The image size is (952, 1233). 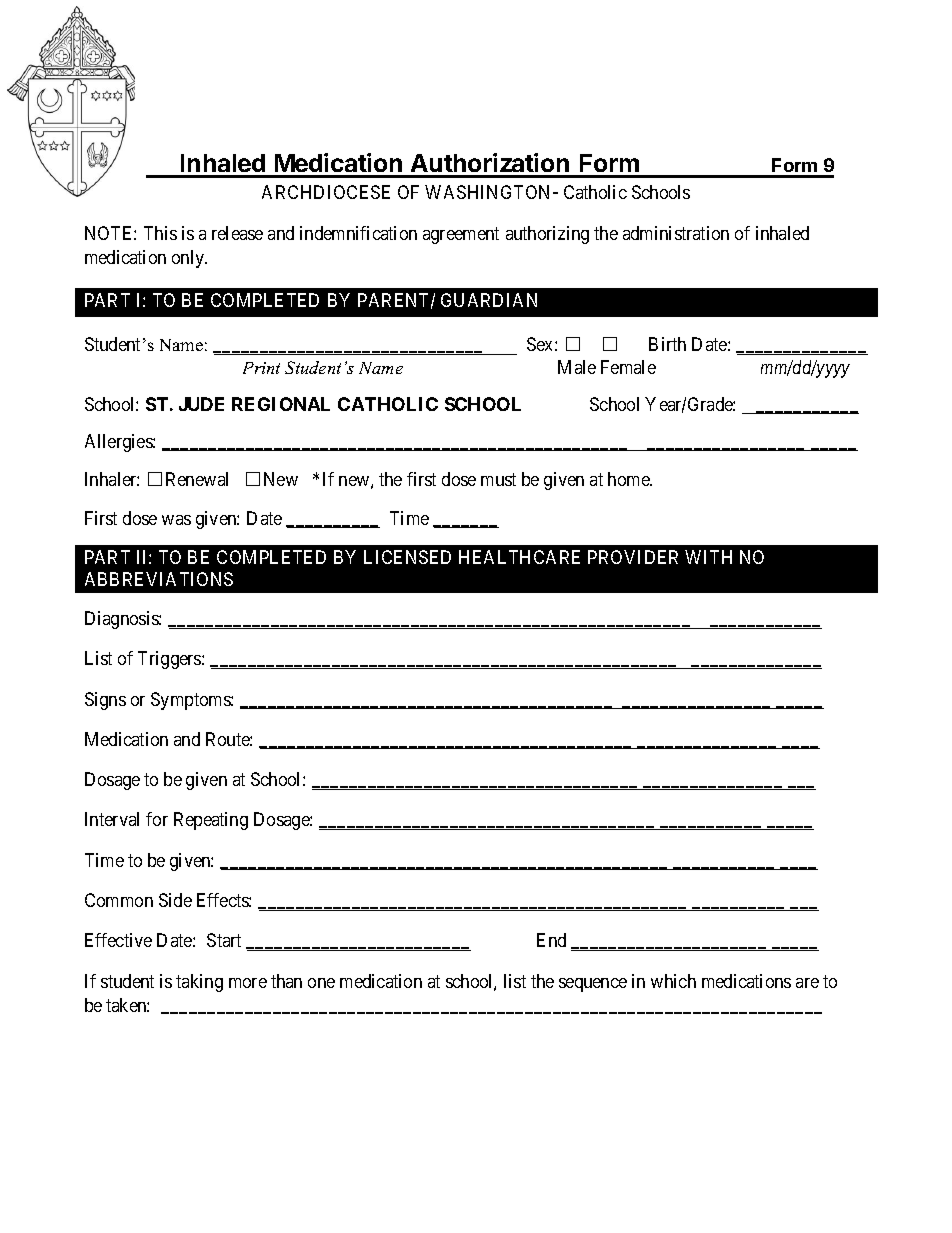 What do you see at coordinates (321, 983) in the screenshot?
I see `one` at bounding box center [321, 983].
